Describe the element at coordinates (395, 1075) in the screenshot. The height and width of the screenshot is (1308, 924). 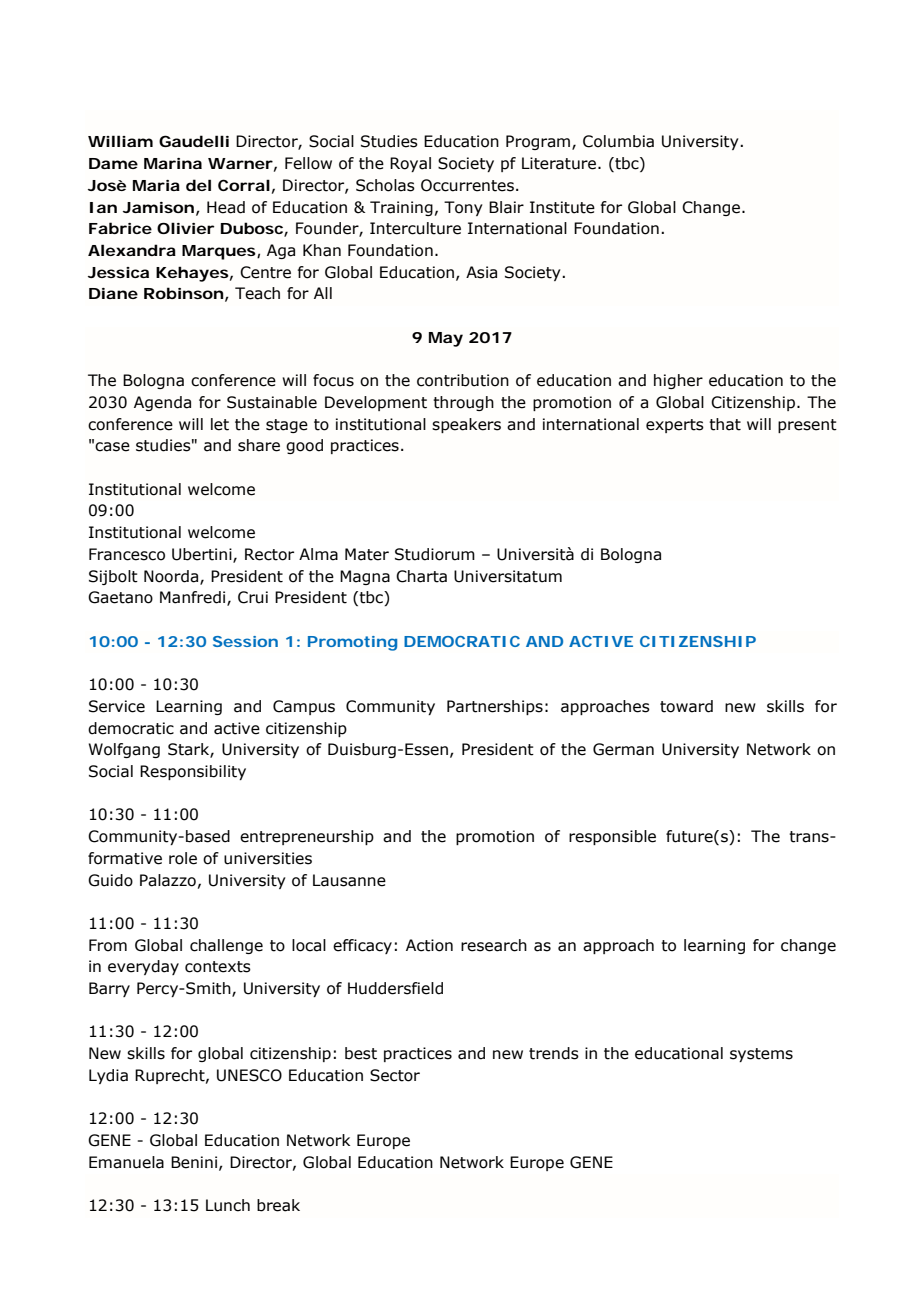
I see `Sector` at that location.
